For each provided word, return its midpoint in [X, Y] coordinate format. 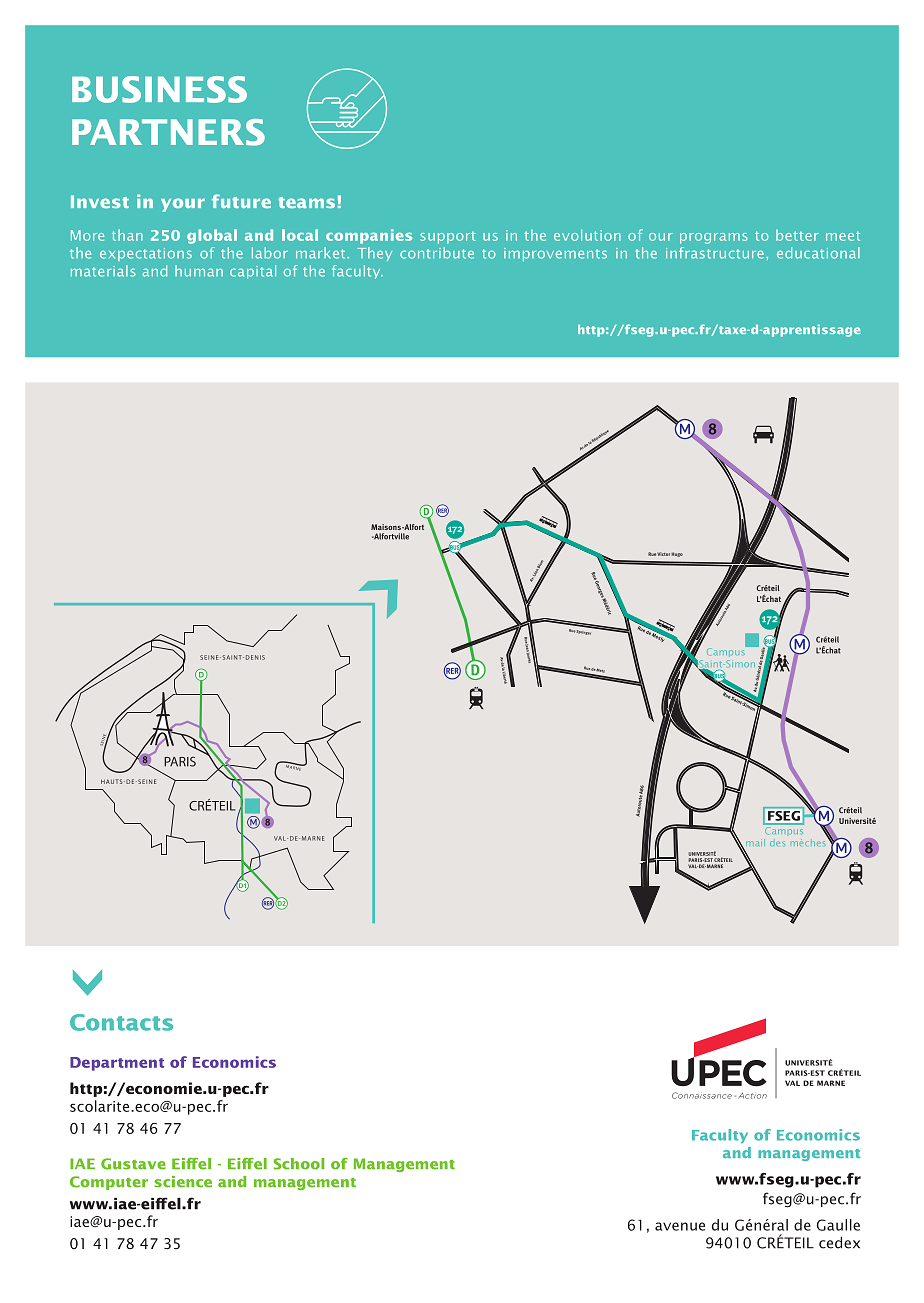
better [797, 235]
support [448, 238]
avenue [680, 1226]
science [183, 1182]
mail [755, 842]
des [777, 843]
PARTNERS [168, 132]
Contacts [121, 1022]
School [299, 1164]
